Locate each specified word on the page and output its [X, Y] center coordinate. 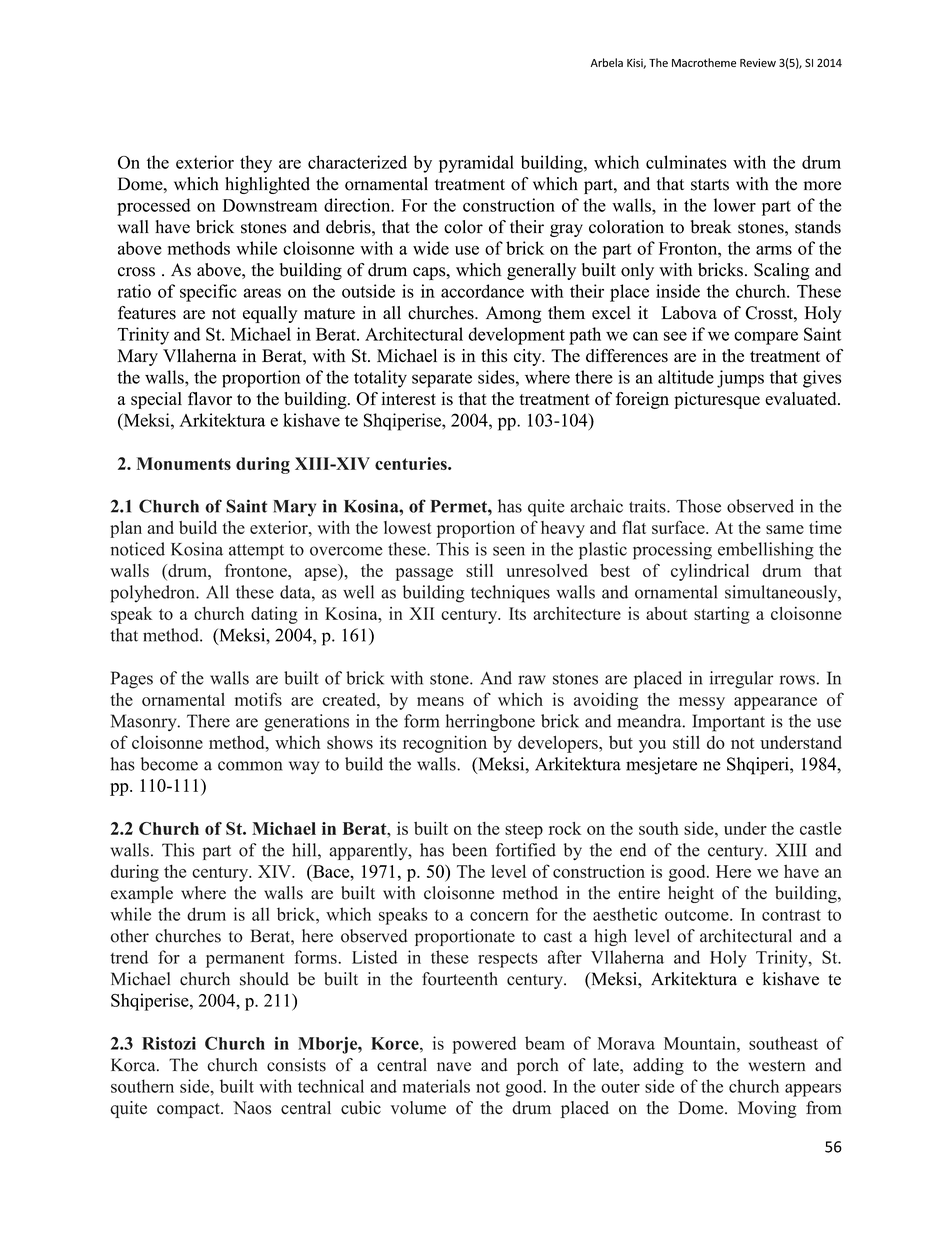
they [256, 164]
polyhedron [153, 594]
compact [189, 1110]
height [691, 894]
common [250, 766]
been [469, 850]
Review [758, 62]
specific [208, 293]
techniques [510, 594]
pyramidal [476, 164]
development [516, 336]
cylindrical [710, 572]
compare [766, 338]
